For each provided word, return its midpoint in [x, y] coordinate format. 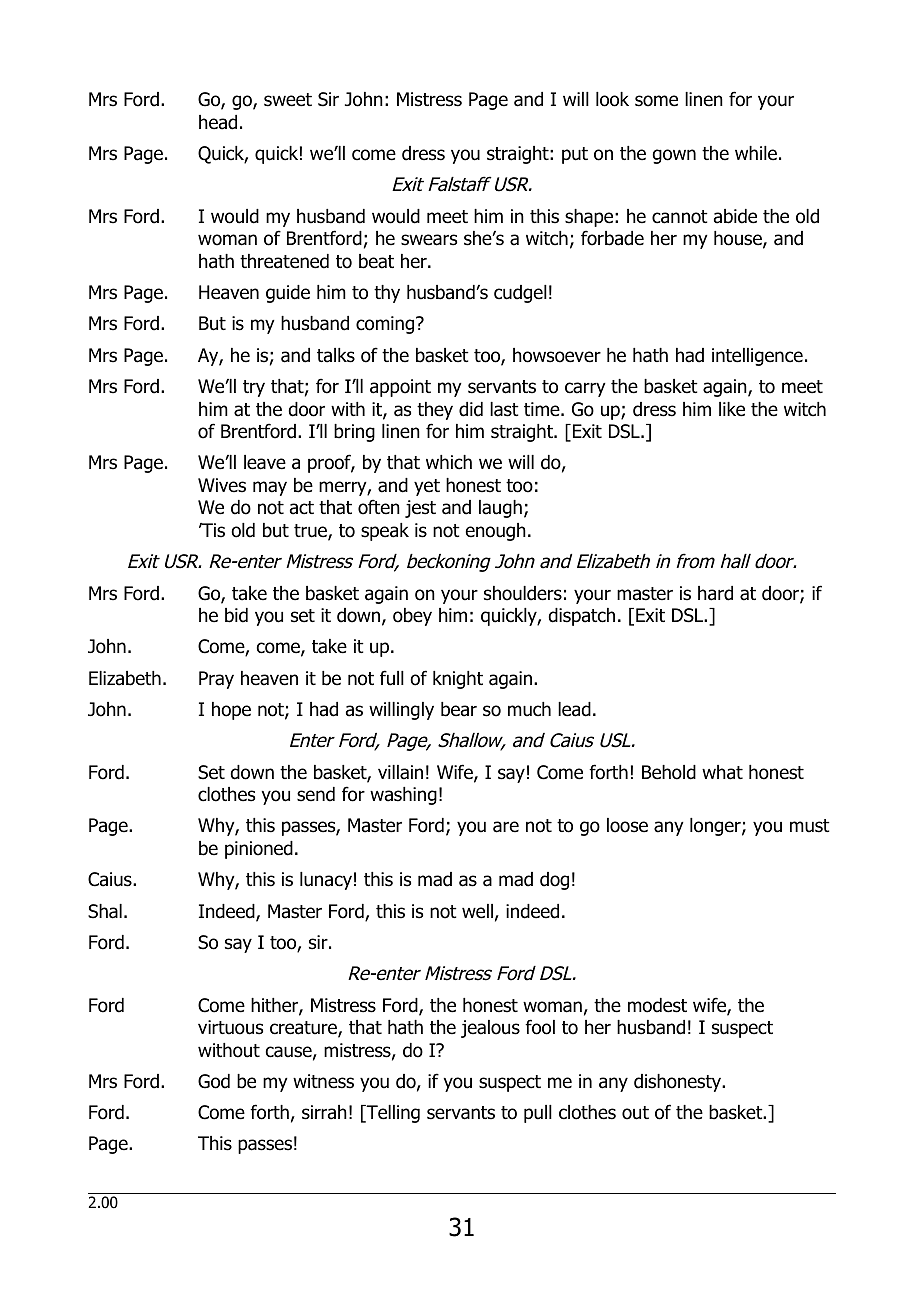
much [529, 709]
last [504, 409]
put [575, 155]
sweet [288, 100]
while [756, 153]
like [732, 409]
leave [265, 462]
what [722, 772]
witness [323, 1081]
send [316, 794]
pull [538, 1114]
